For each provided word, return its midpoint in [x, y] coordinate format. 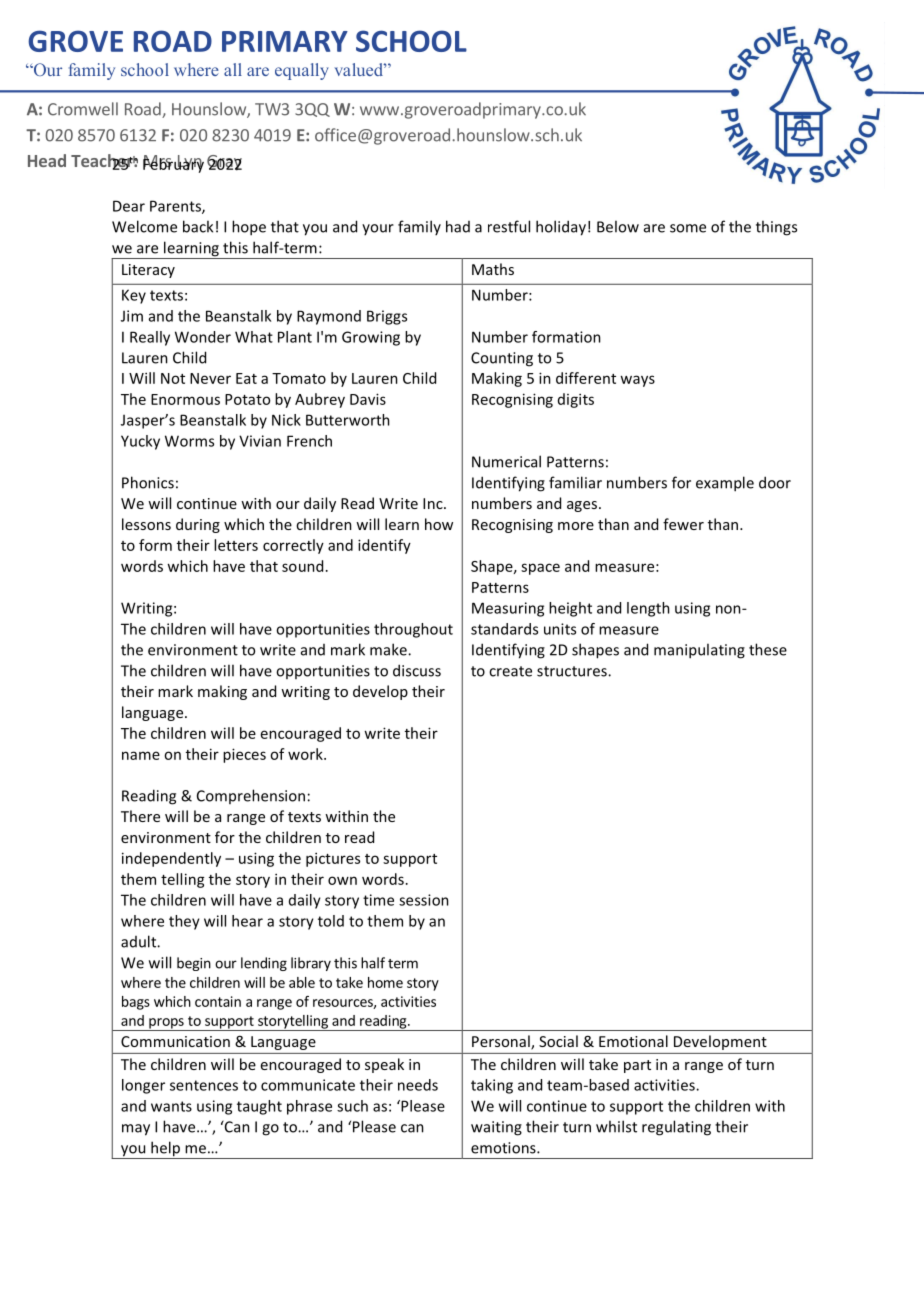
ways [637, 381]
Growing [371, 338]
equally [302, 71]
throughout [413, 630]
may [136, 1130]
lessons [146, 524]
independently [171, 859]
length [648, 609]
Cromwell [83, 109]
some [688, 228]
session [424, 900]
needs [418, 1085]
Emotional [633, 1041]
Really [150, 338]
